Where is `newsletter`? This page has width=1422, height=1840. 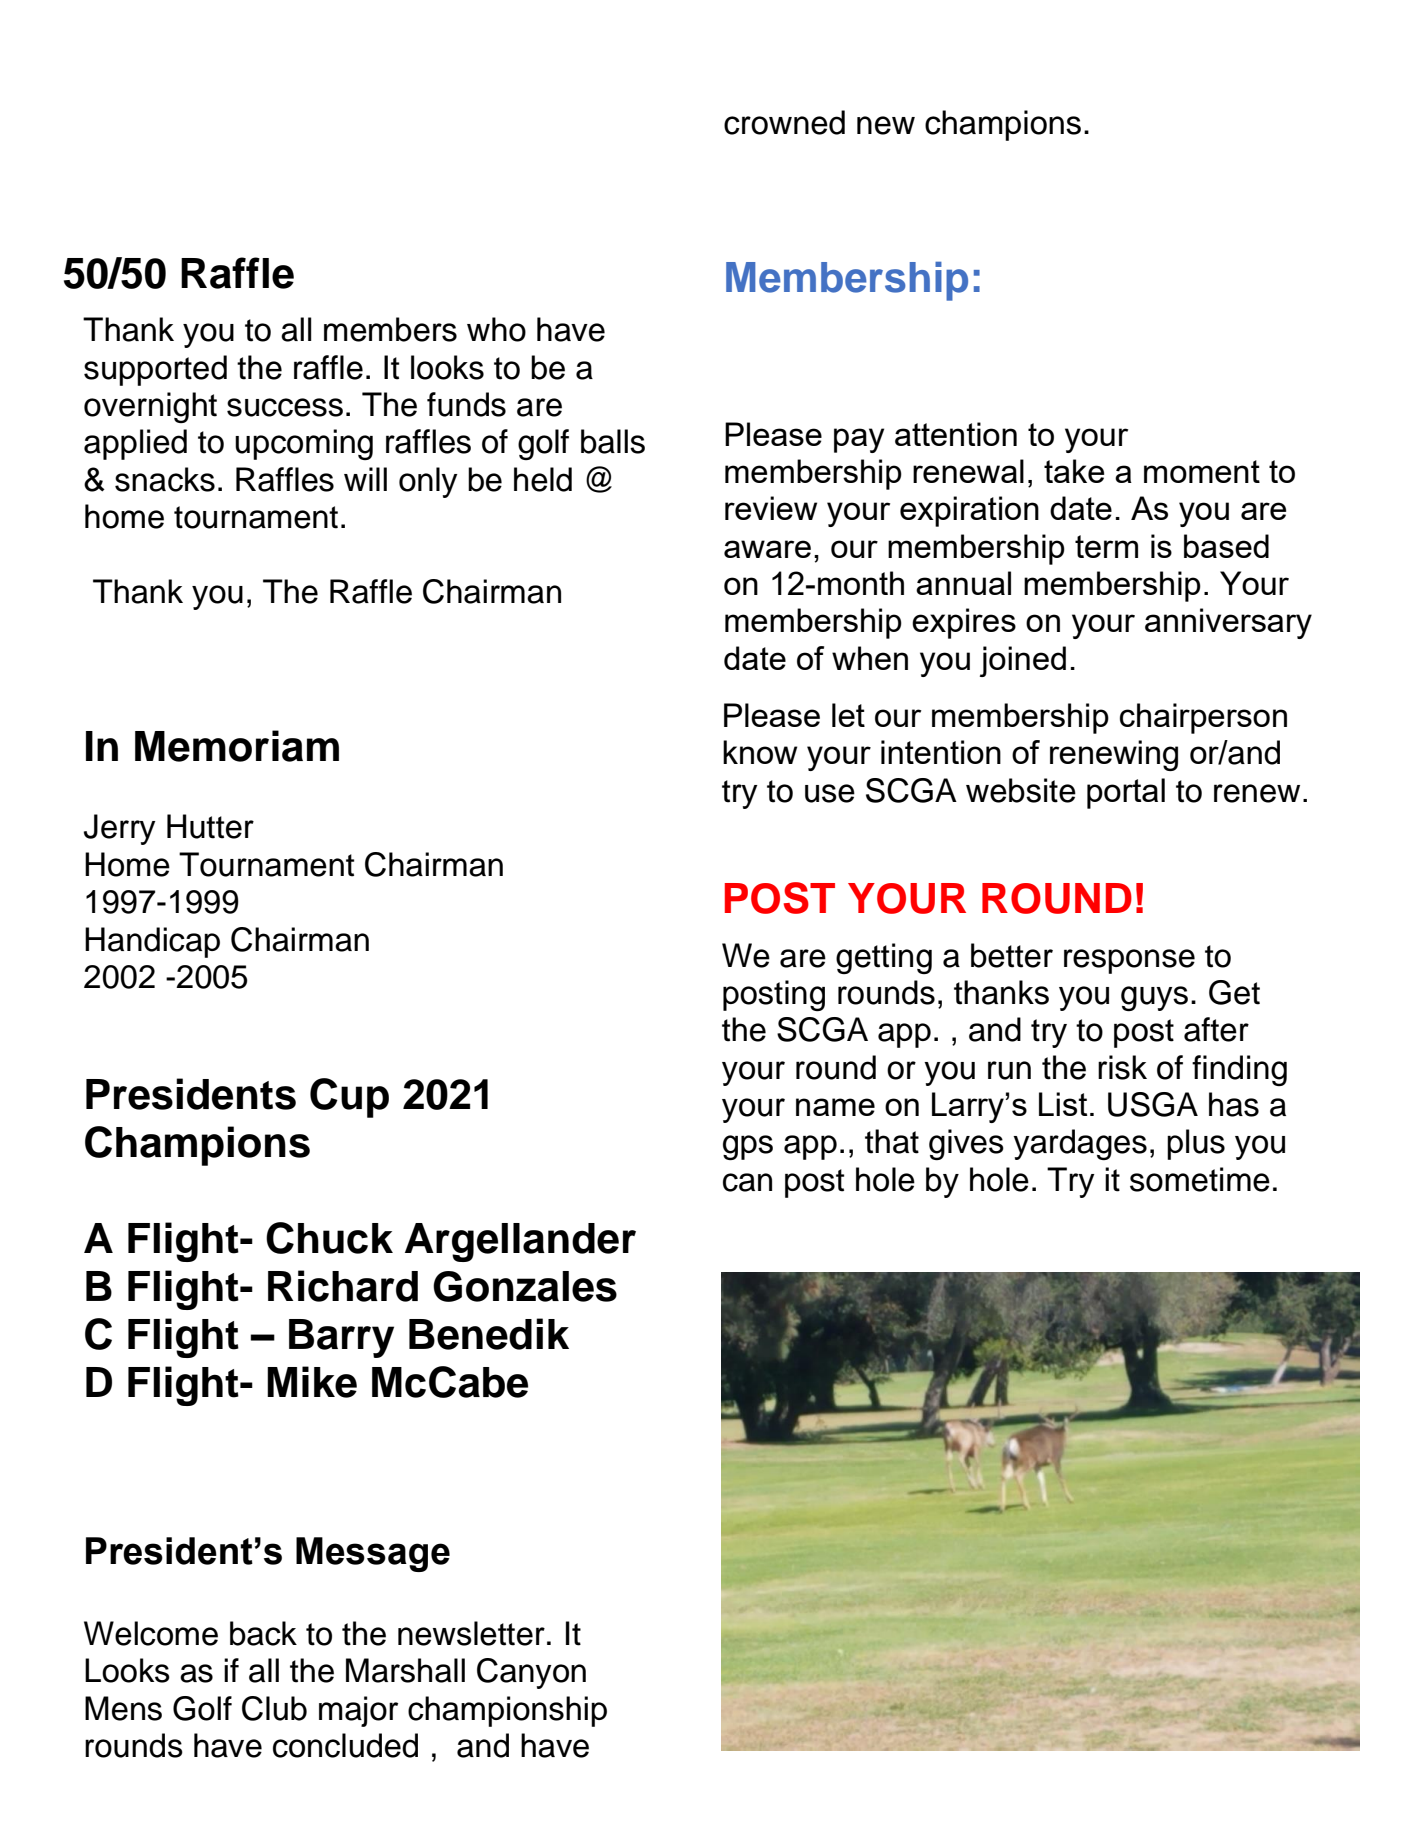 newsletter is located at coordinates (471, 1633).
